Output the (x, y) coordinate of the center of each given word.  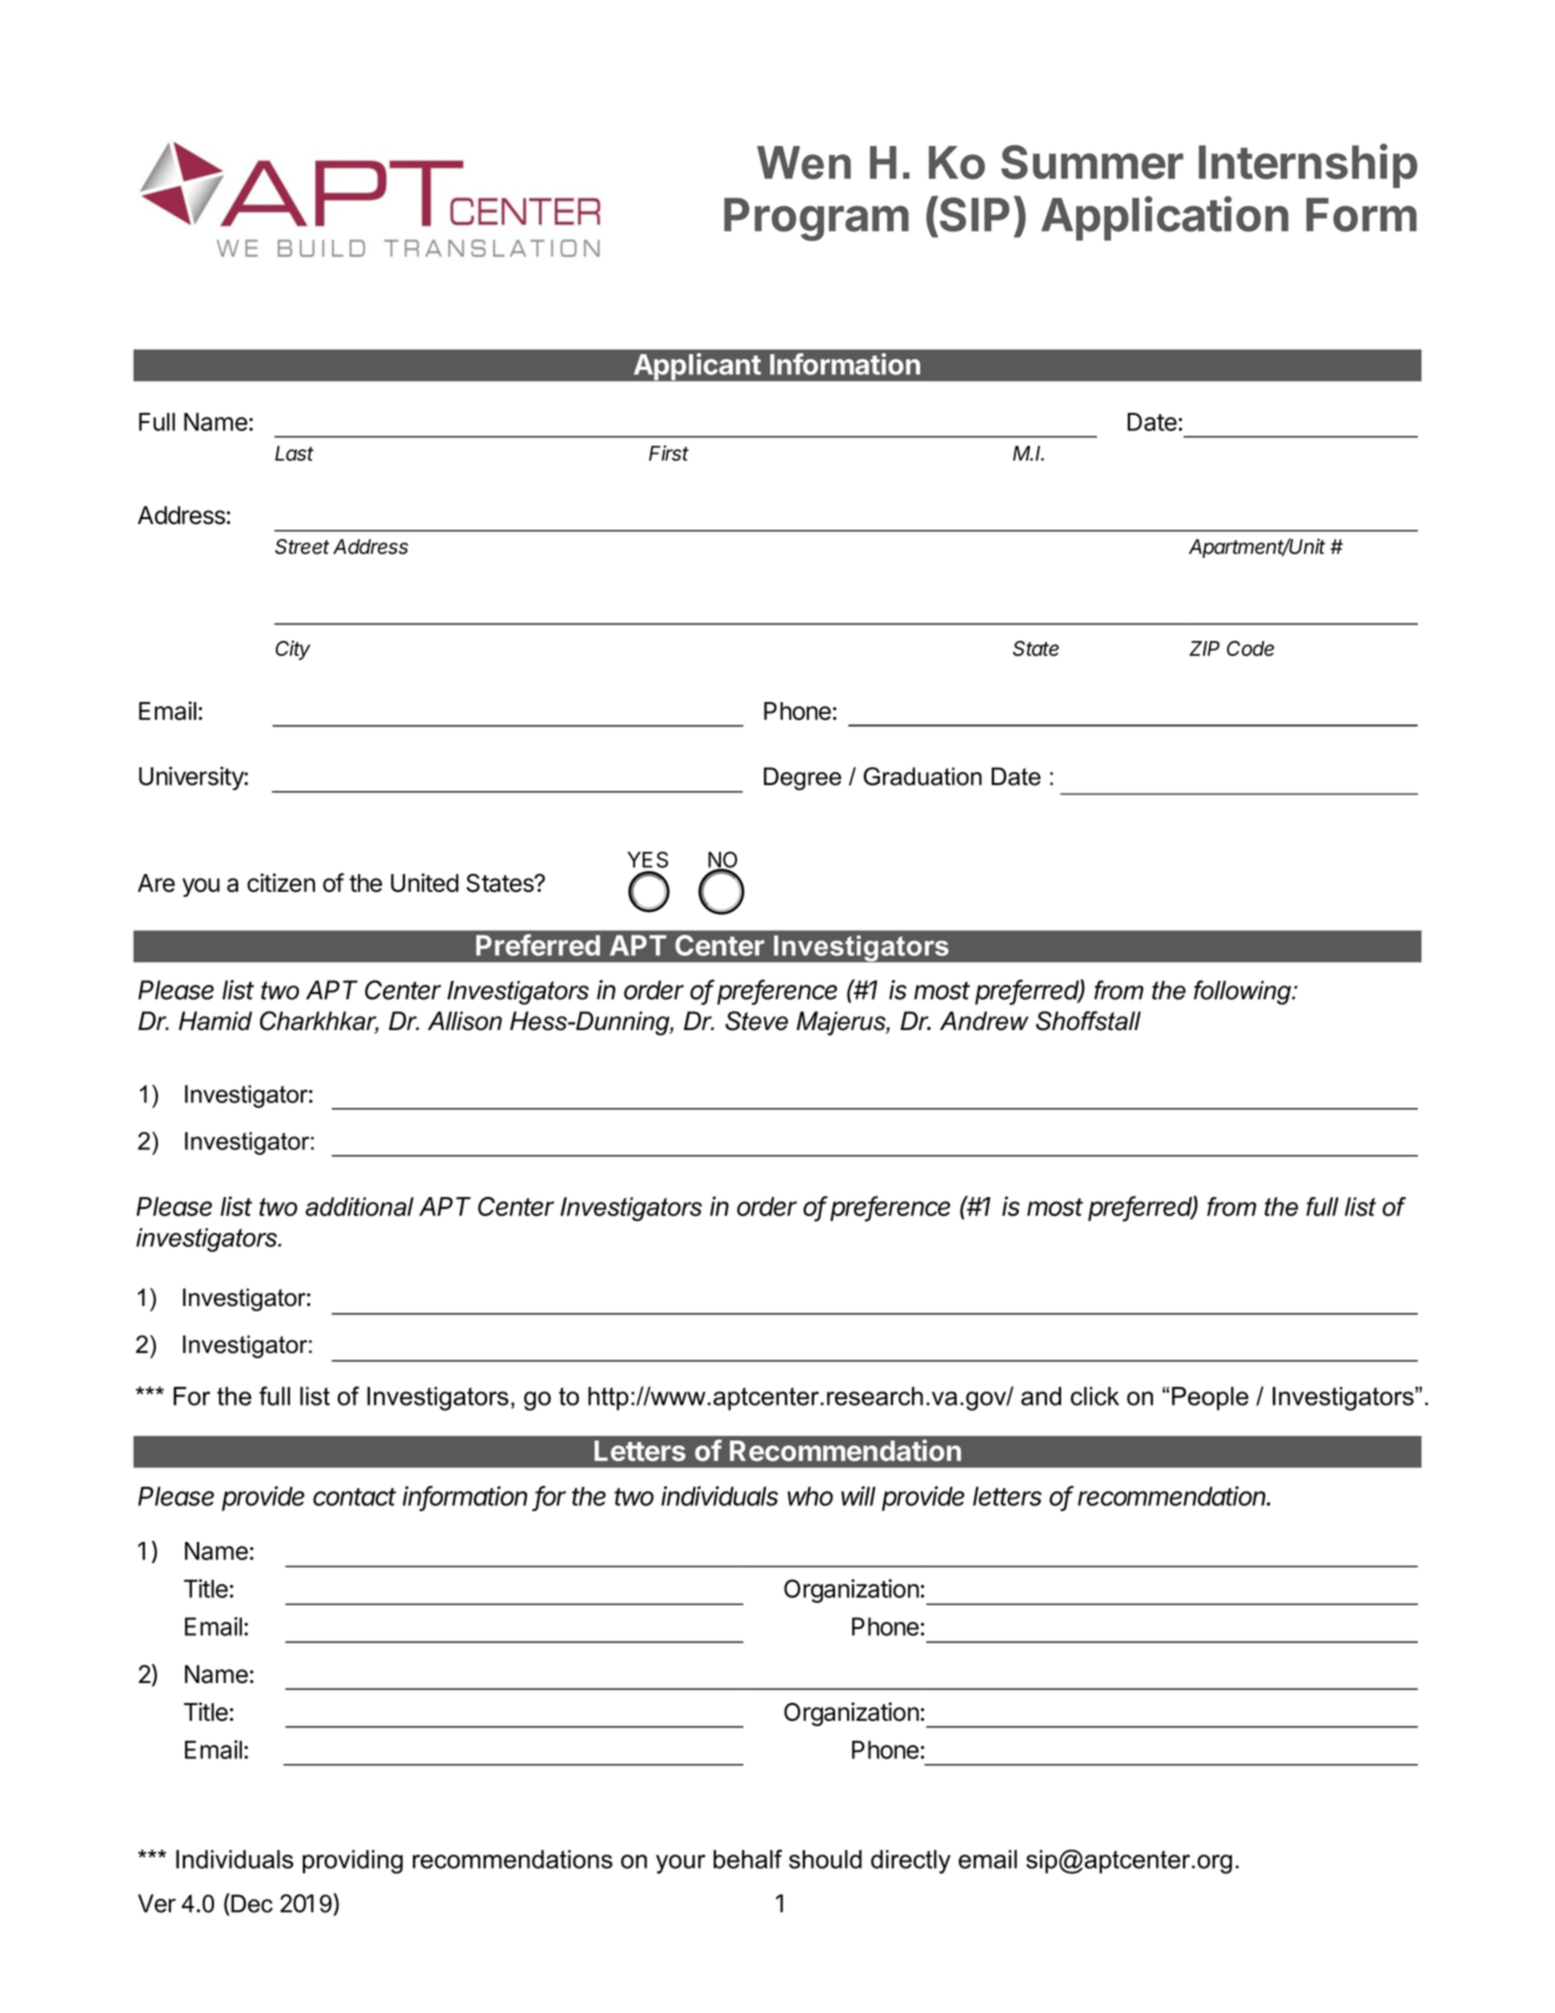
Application (1164, 218)
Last (294, 453)
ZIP (1204, 648)
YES (647, 859)
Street (302, 546)
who (810, 1496)
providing (353, 1862)
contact (354, 1497)
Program (816, 219)
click (1095, 1396)
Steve (756, 1021)
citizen (281, 882)
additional (359, 1206)
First (669, 453)
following (1243, 992)
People (1210, 1399)
